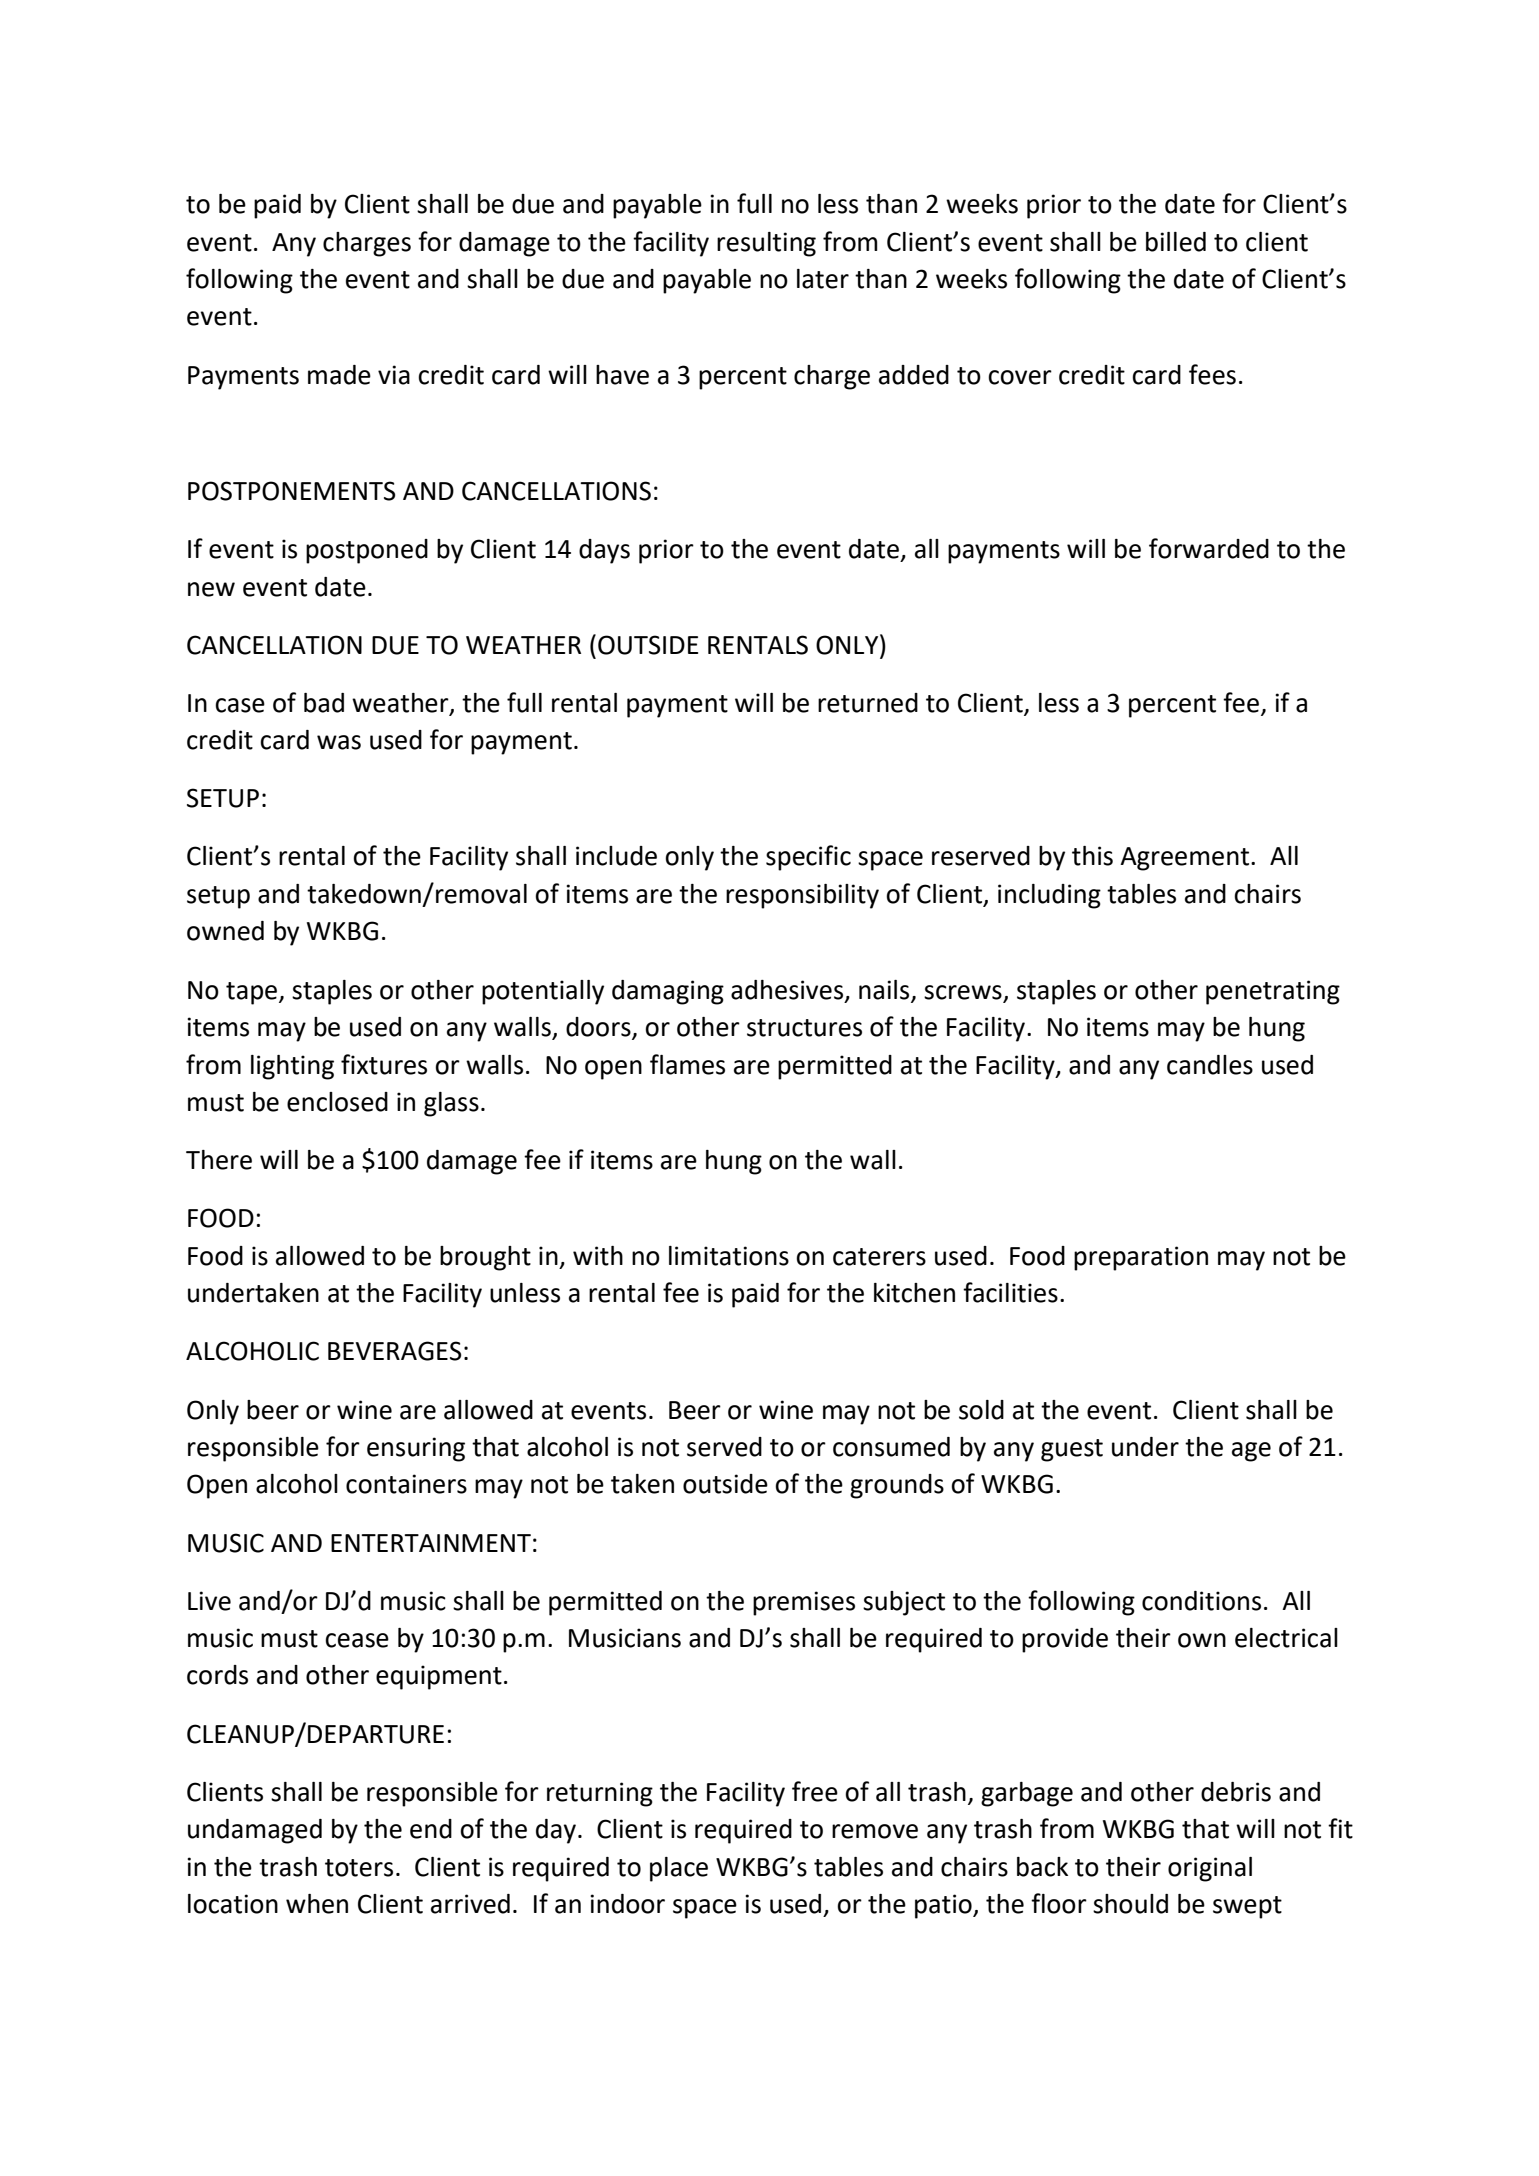 The height and width of the screenshot is (2176, 1539). What do you see at coordinates (1176, 242) in the screenshot?
I see `billed` at bounding box center [1176, 242].
